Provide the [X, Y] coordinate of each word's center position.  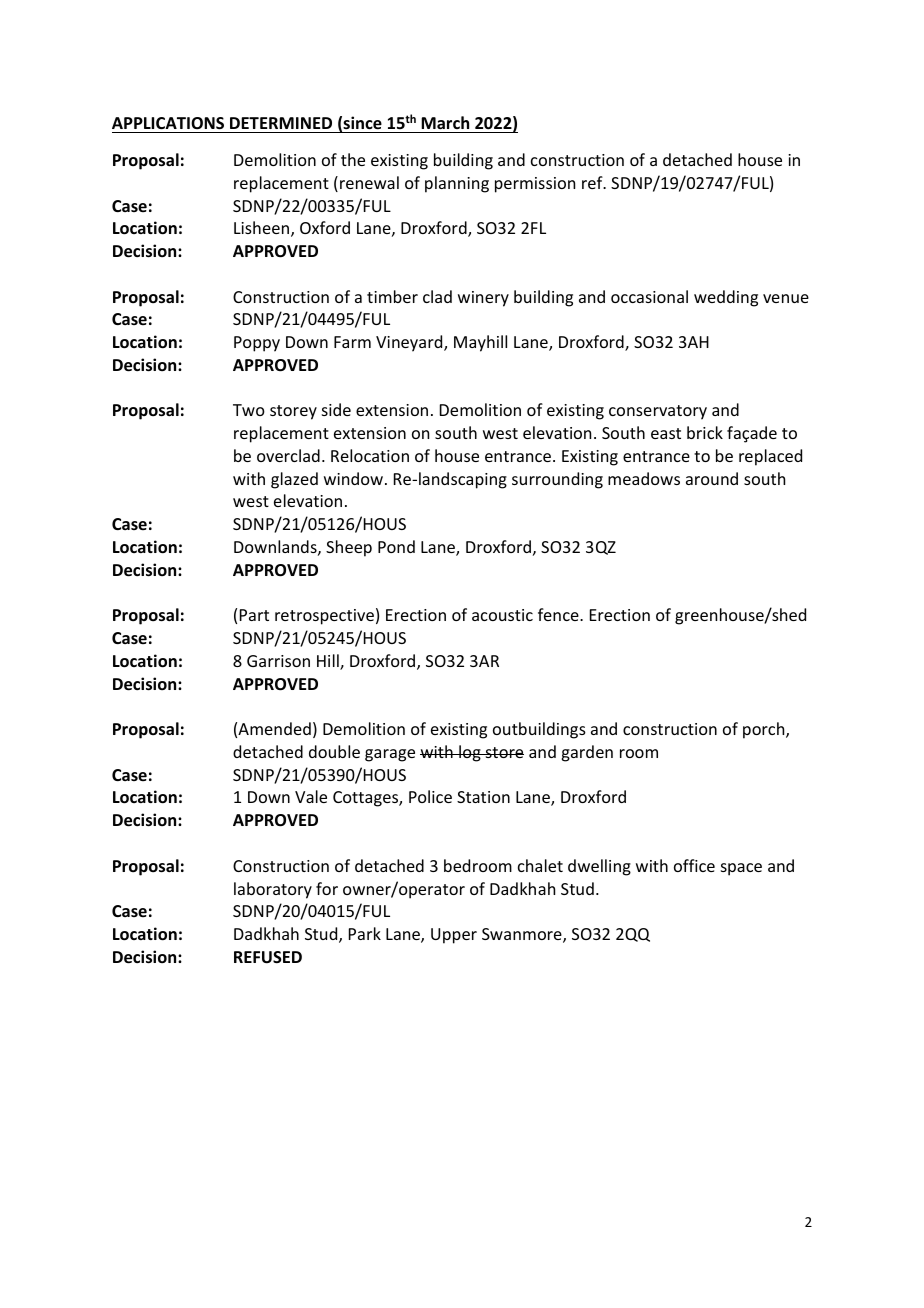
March [445, 122]
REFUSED [268, 957]
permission [535, 185]
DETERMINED [281, 123]
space [741, 869]
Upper [454, 936]
